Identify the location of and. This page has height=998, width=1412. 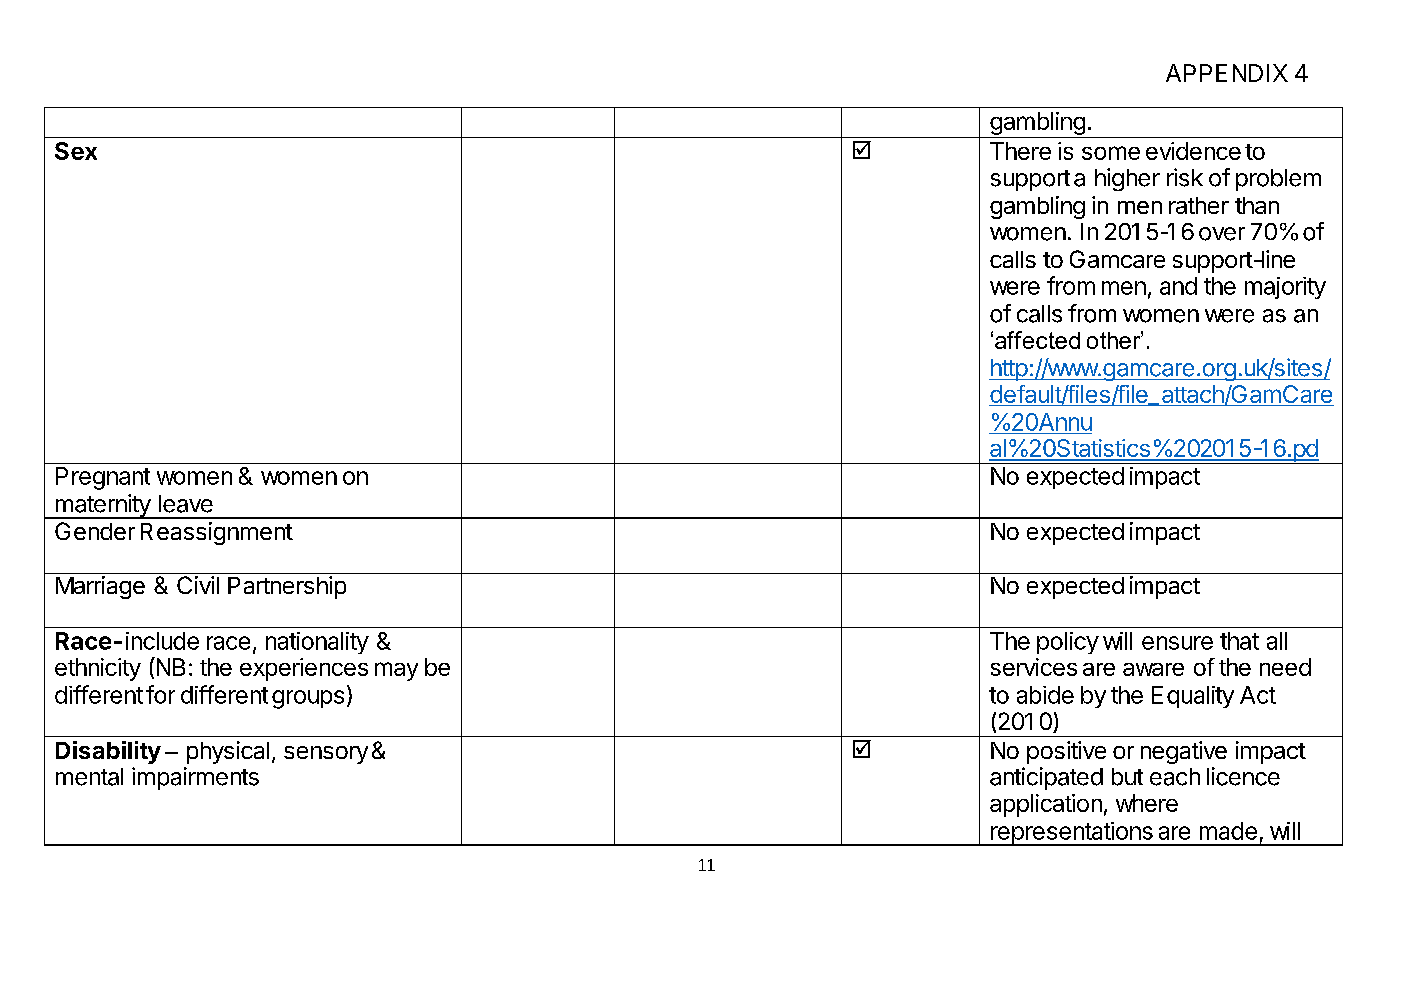
(1178, 286).
